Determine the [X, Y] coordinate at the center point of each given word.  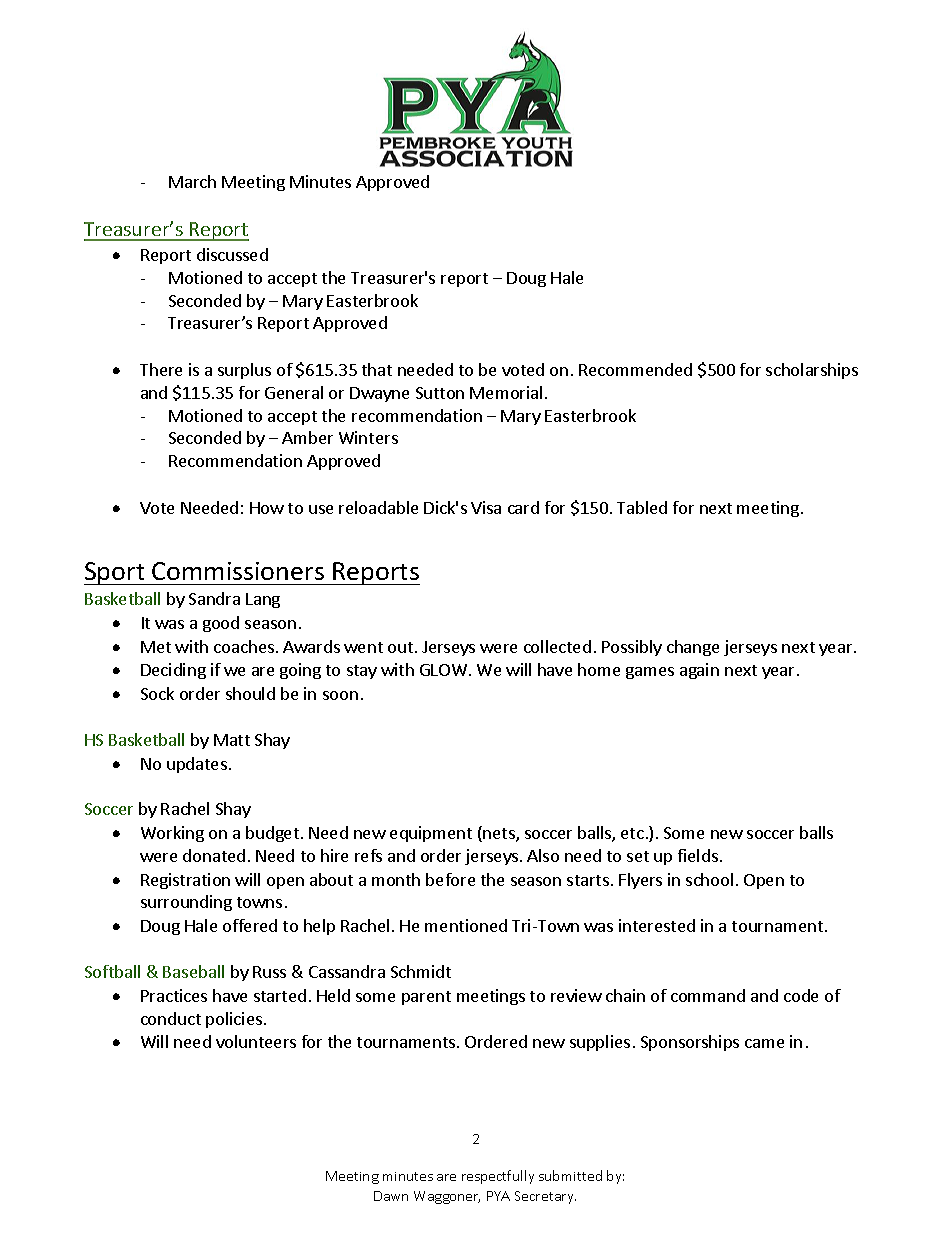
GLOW [445, 670]
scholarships [812, 371]
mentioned [466, 925]
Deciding [173, 671]
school [709, 879]
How [267, 508]
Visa [486, 507]
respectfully [498, 1177]
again [699, 671]
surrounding [186, 903]
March [192, 181]
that [377, 369]
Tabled [642, 507]
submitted [570, 1175]
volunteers [256, 1041]
